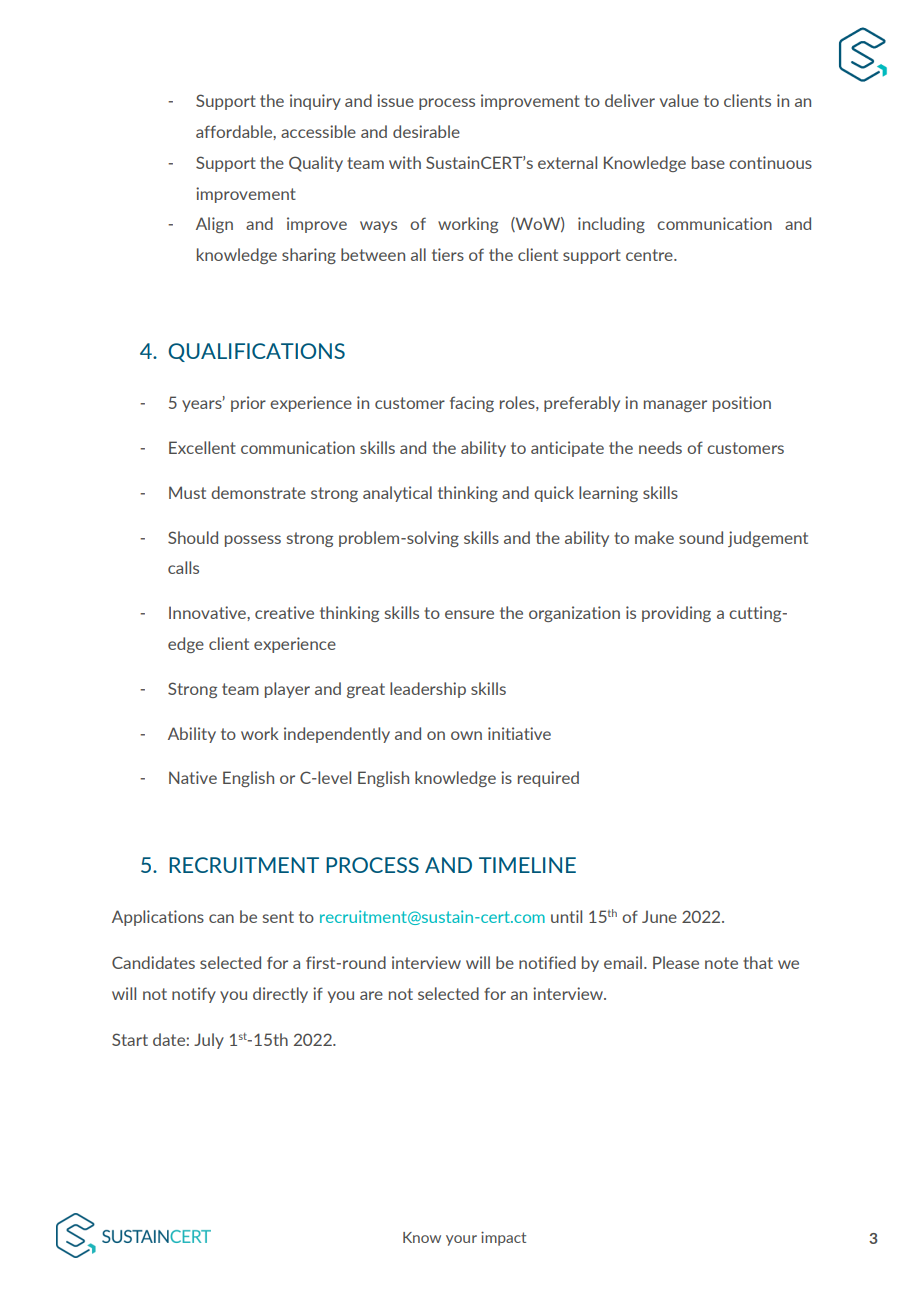  I want to click on Align, so click(214, 225).
